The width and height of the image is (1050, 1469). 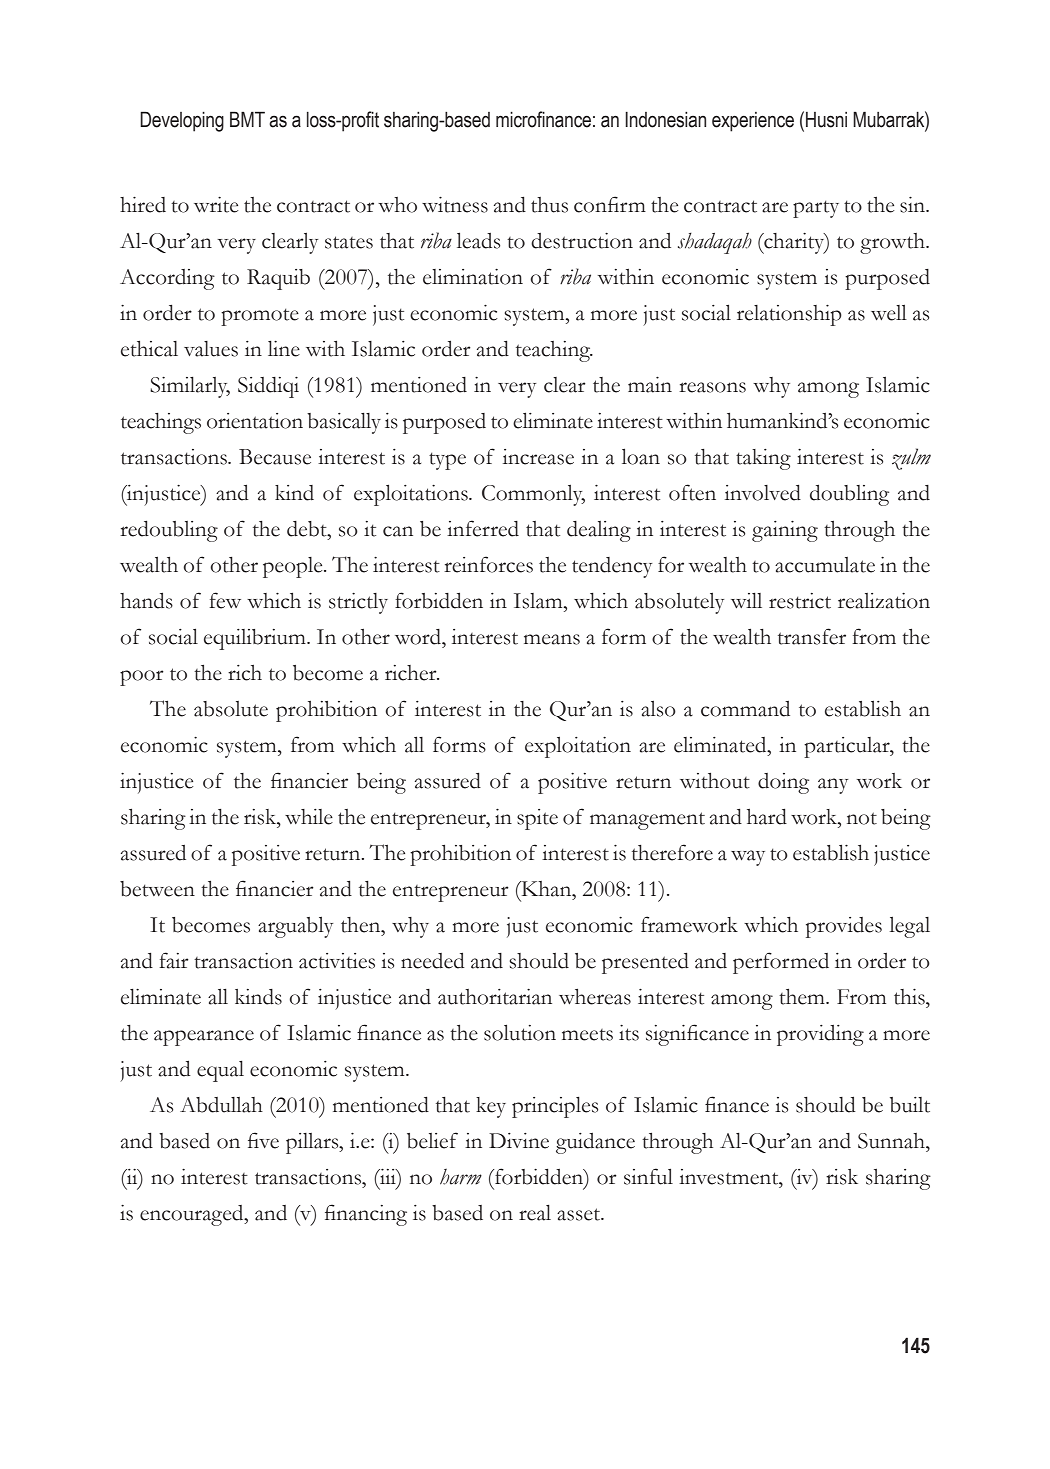 I want to click on thus, so click(x=549, y=205).
